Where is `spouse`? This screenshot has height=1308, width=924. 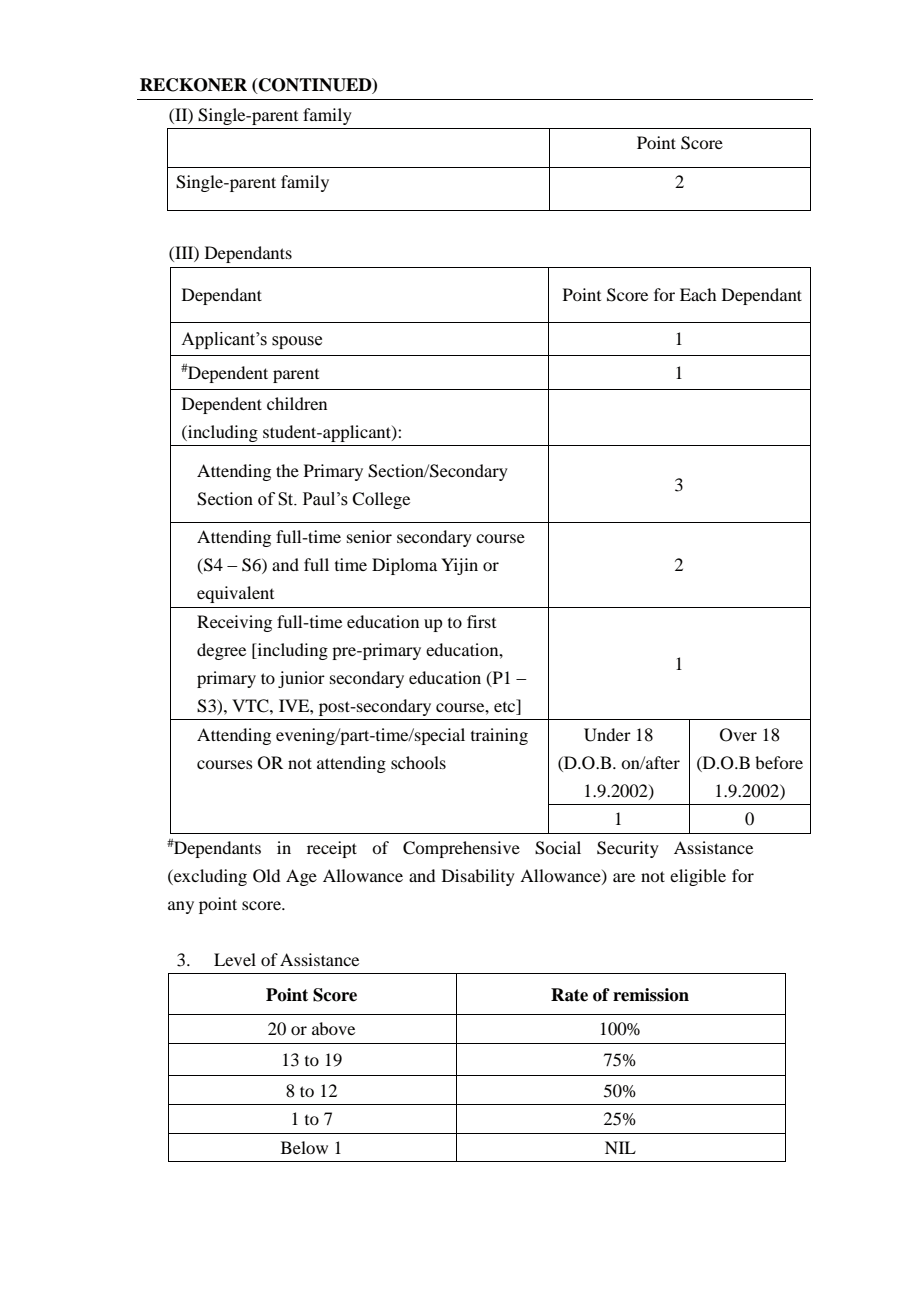
spouse is located at coordinates (297, 342).
